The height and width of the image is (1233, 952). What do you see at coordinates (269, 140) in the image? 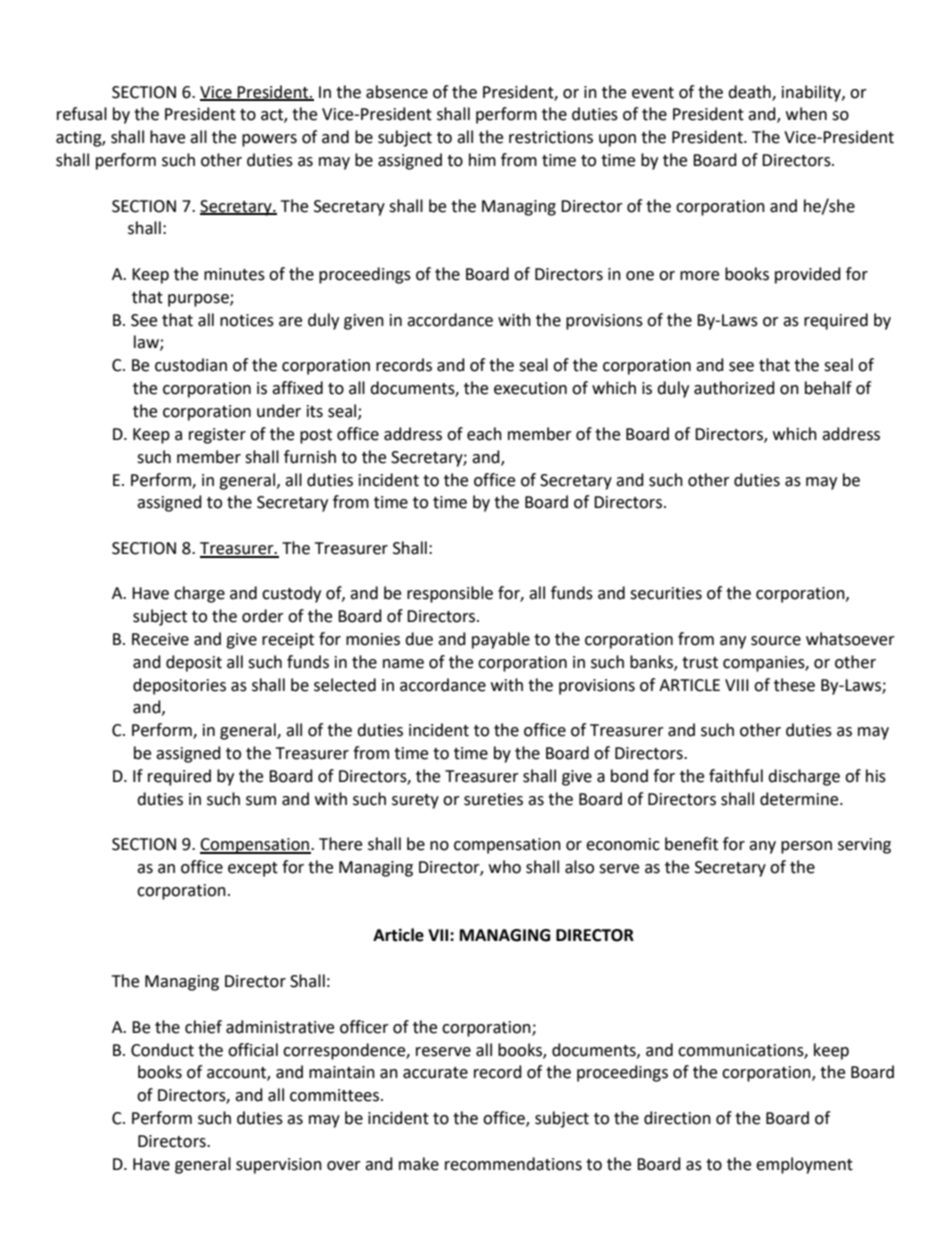
I see `powers` at bounding box center [269, 140].
